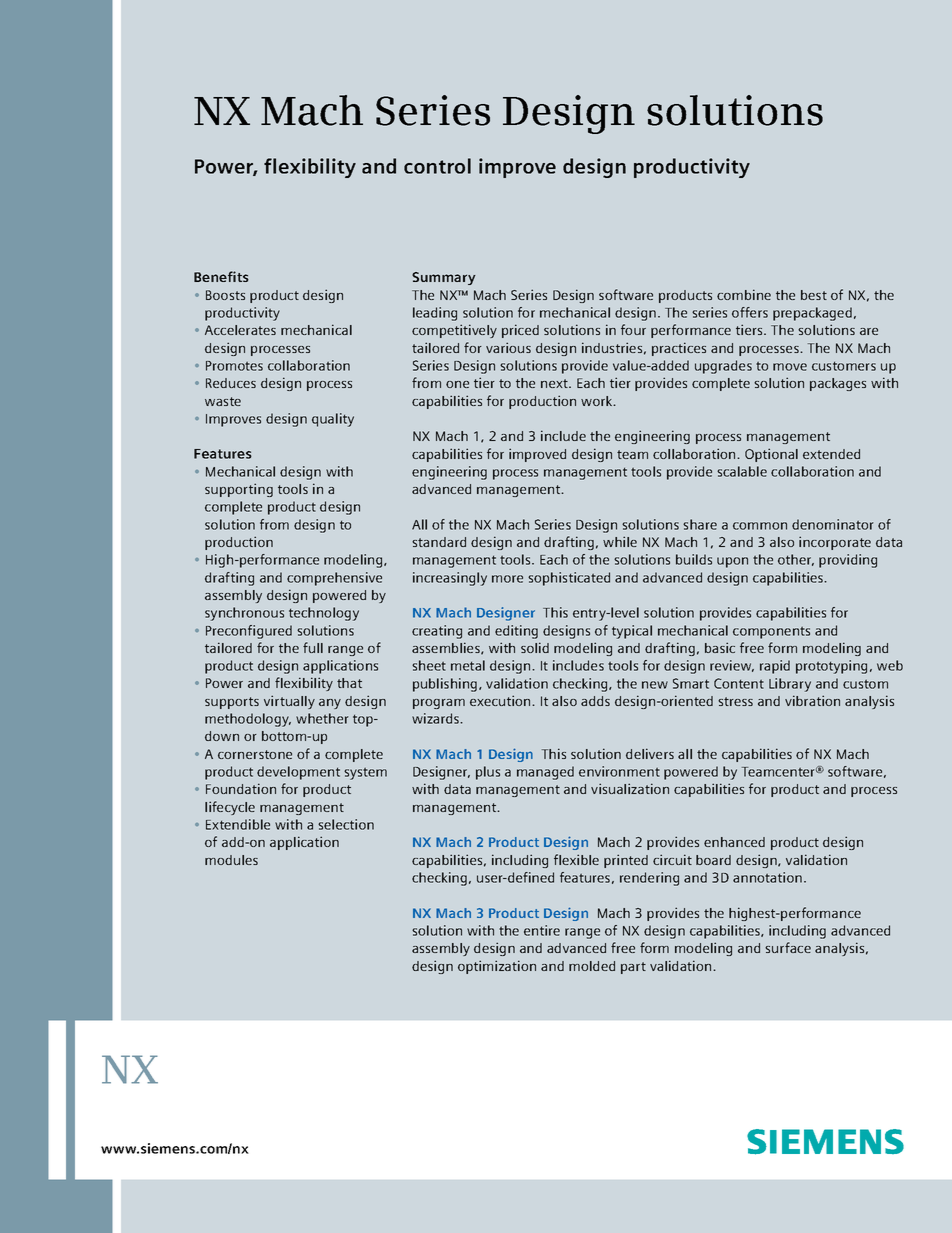  I want to click on entire, so click(542, 930).
